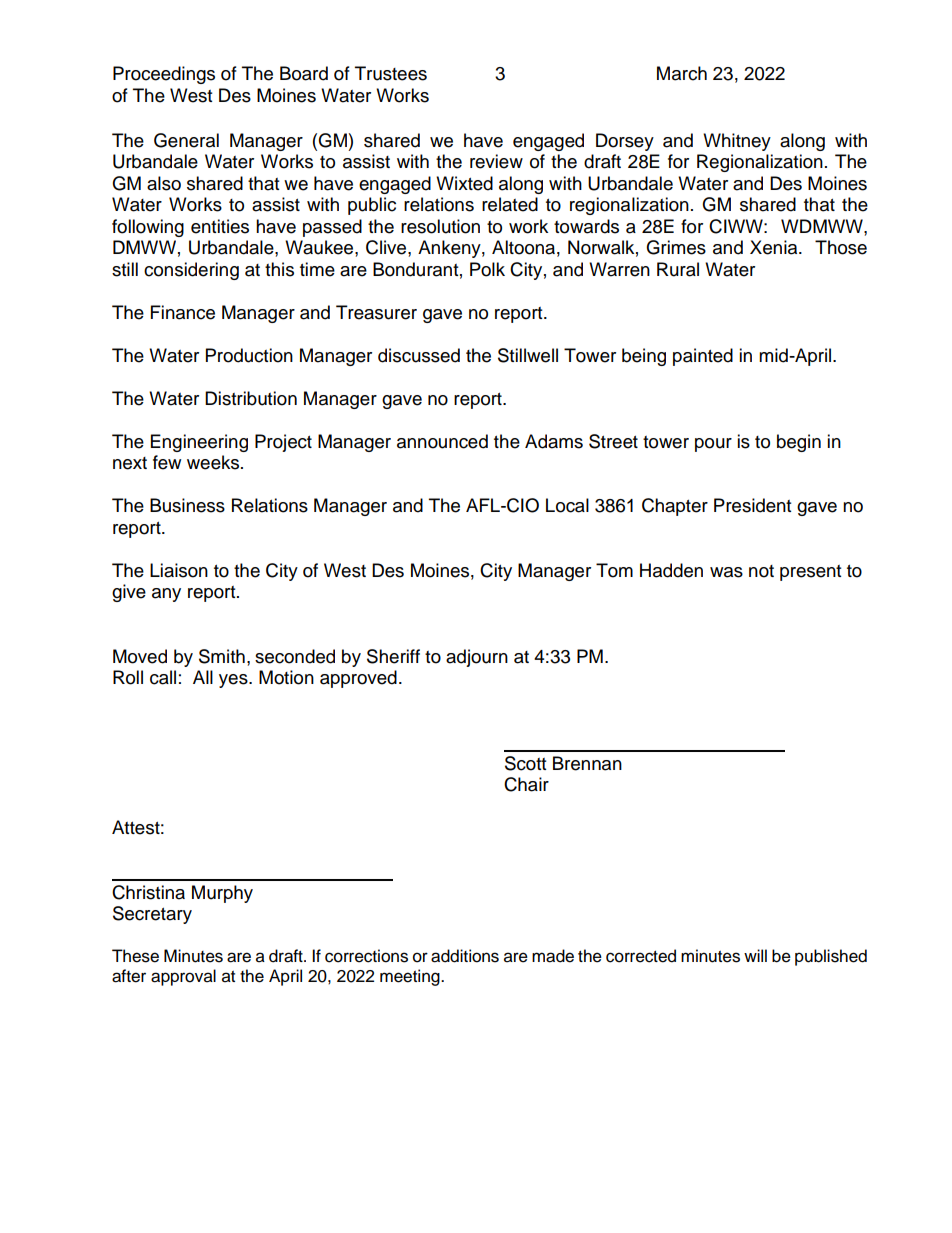  Describe the element at coordinates (222, 656) in the screenshot. I see `Smith` at that location.
